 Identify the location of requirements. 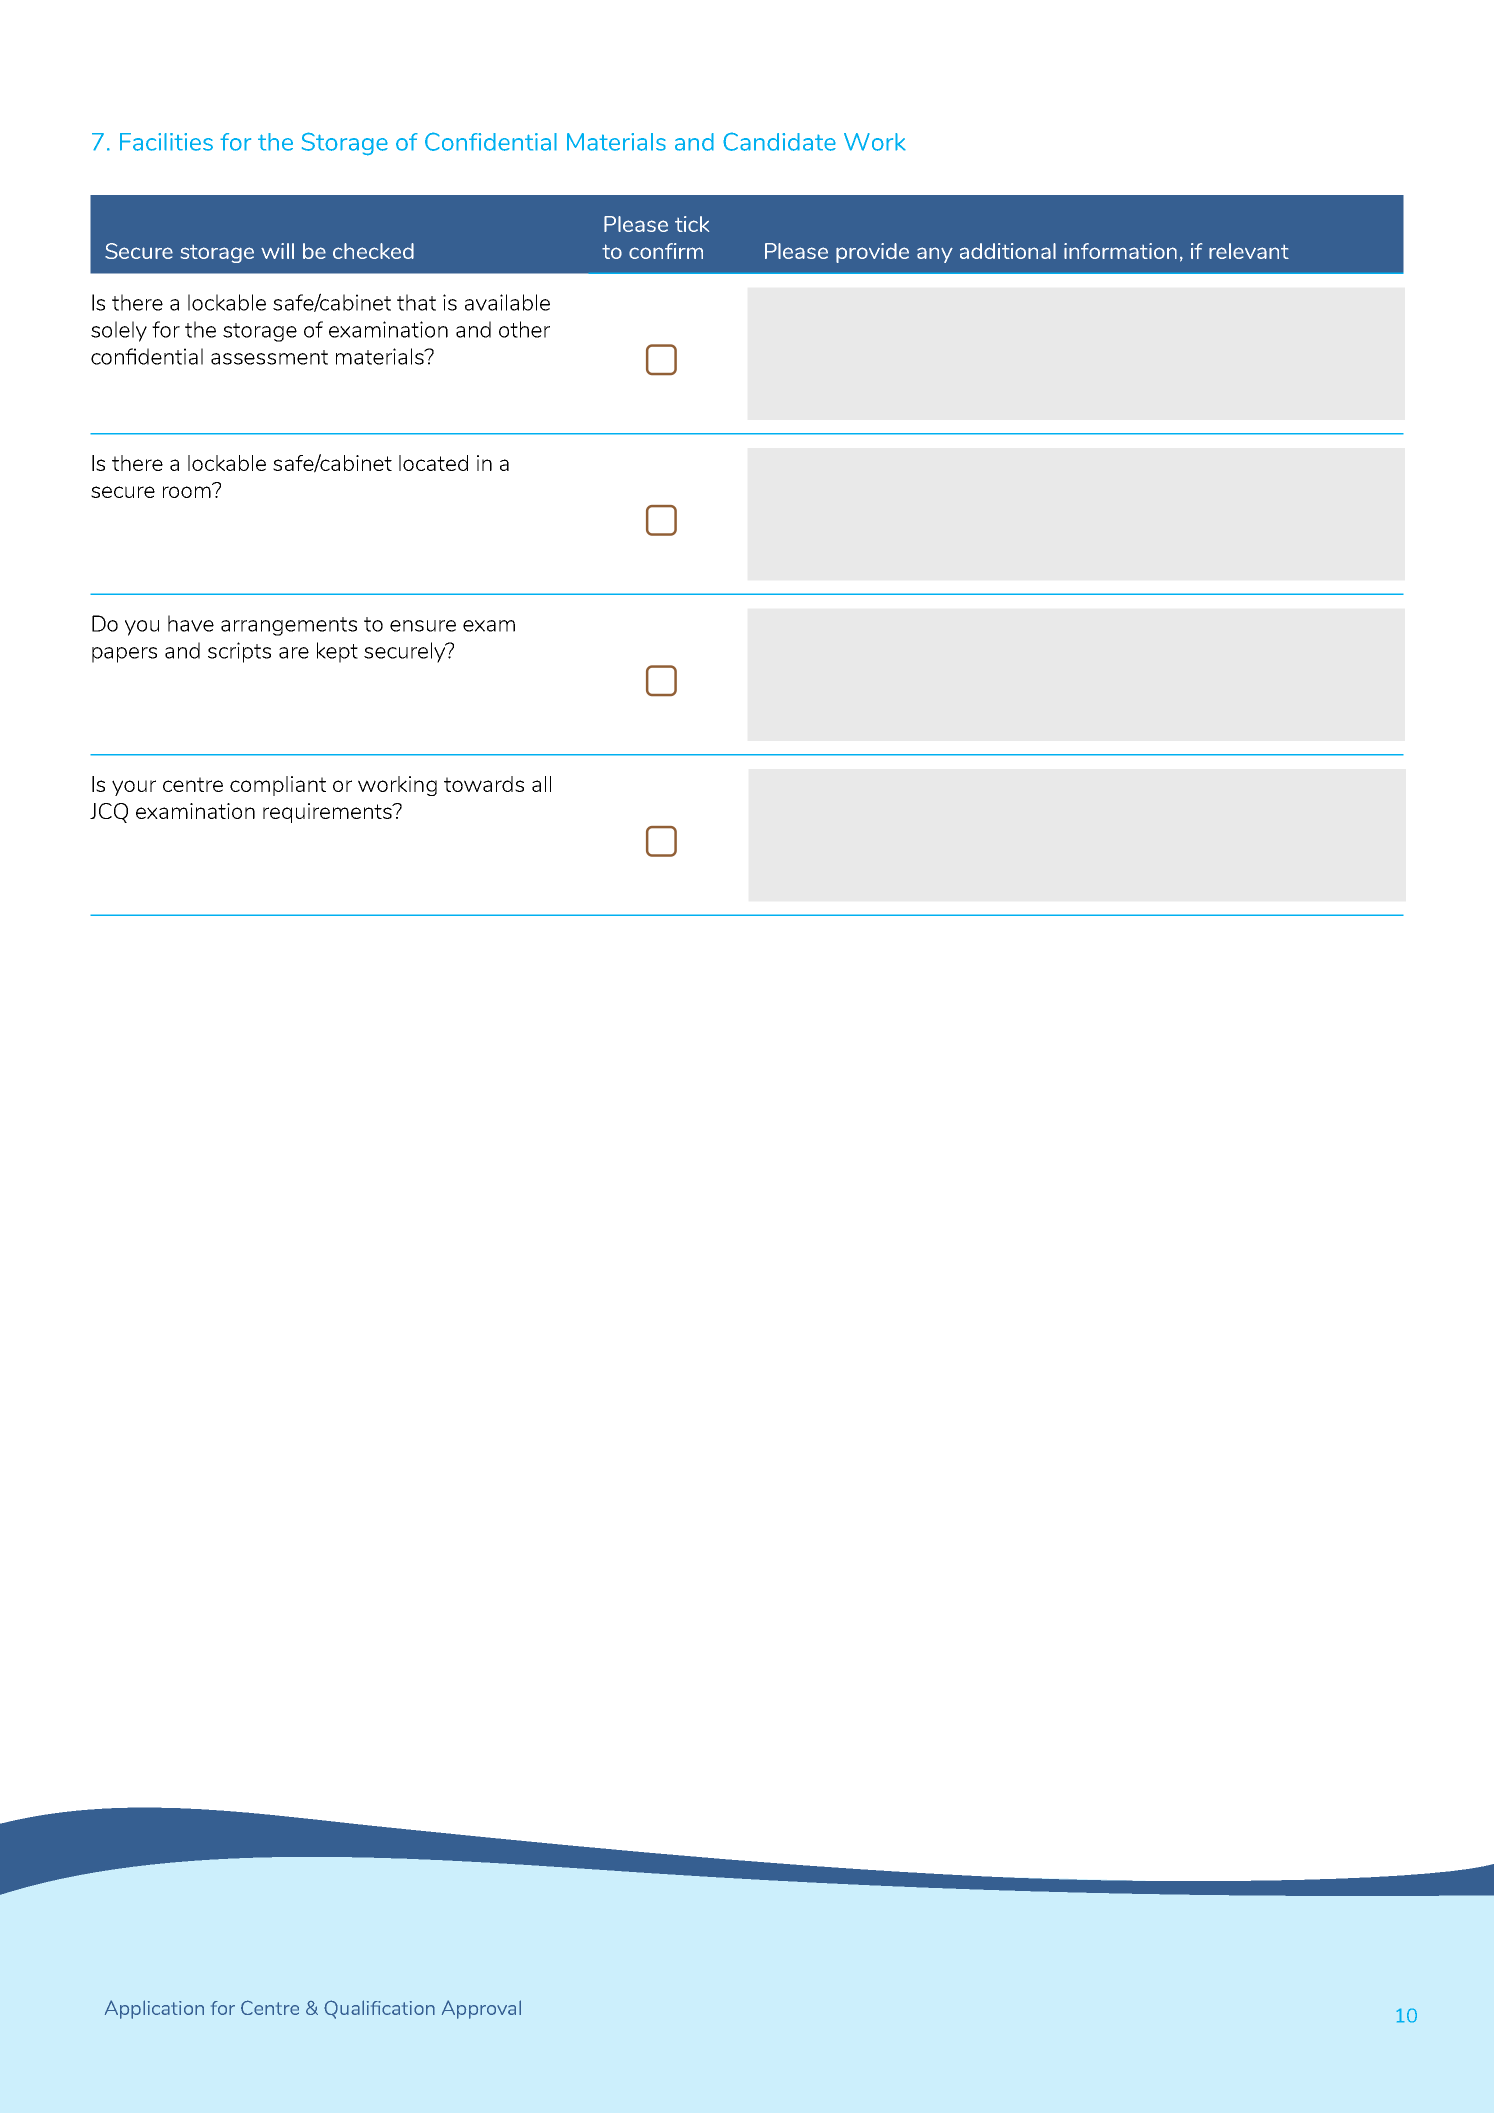
(328, 813).
